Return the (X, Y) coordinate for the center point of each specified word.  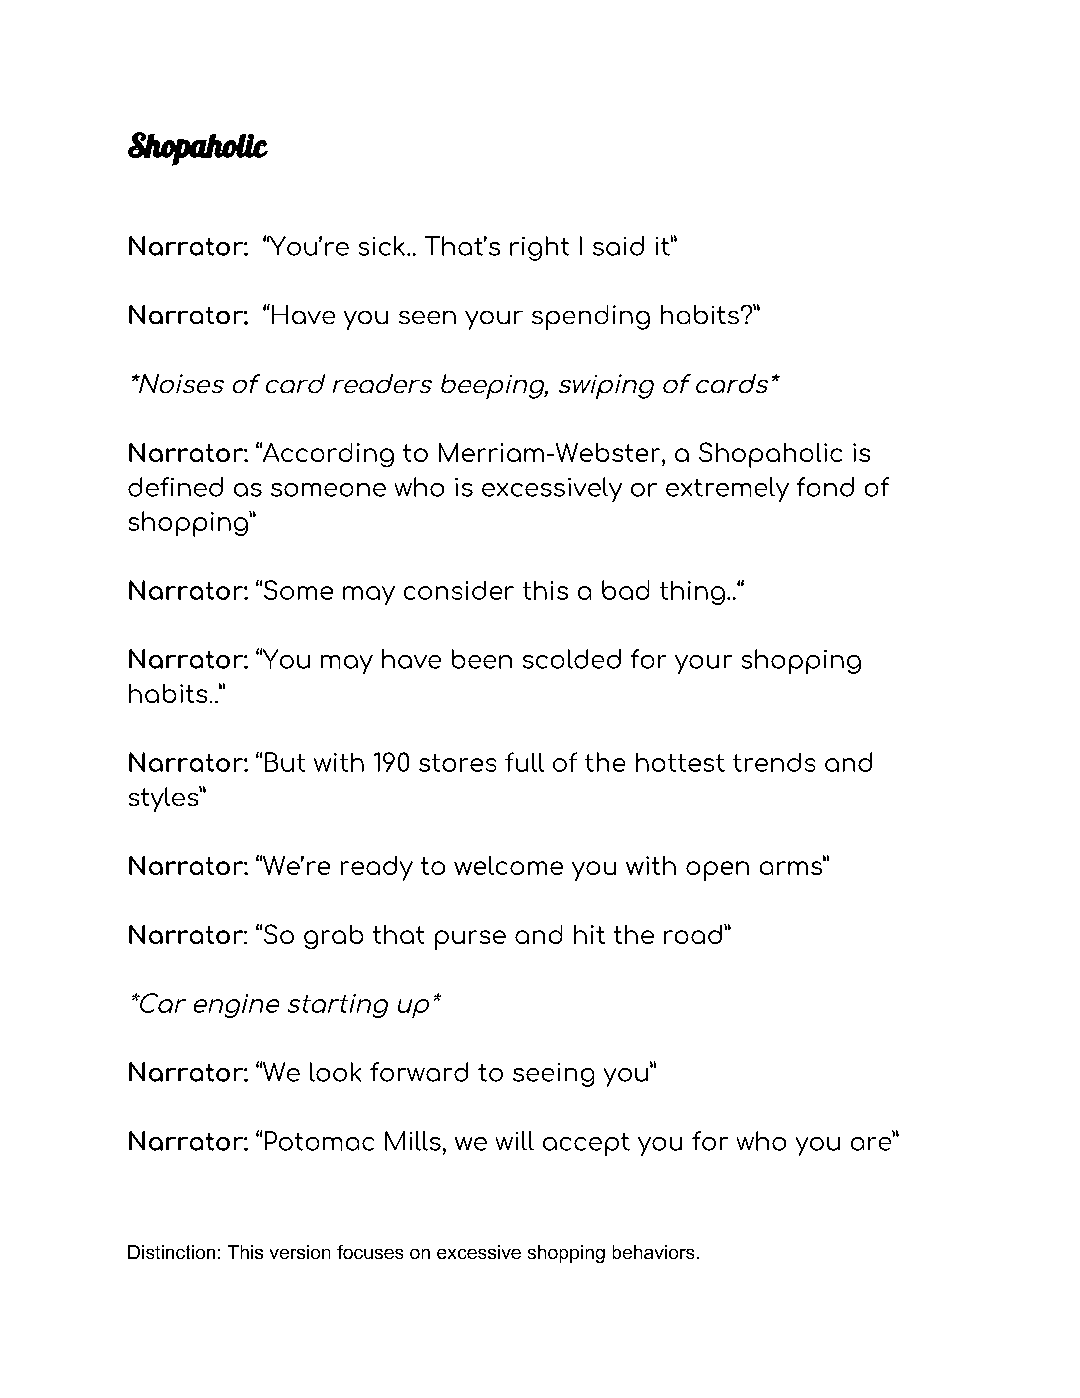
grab (333, 937)
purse (470, 940)
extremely (727, 489)
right (539, 248)
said (618, 246)
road (694, 934)
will (515, 1140)
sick (382, 246)
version (300, 1252)
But (285, 762)
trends (774, 762)
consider (459, 590)
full (524, 762)
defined (175, 487)
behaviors (653, 1252)
